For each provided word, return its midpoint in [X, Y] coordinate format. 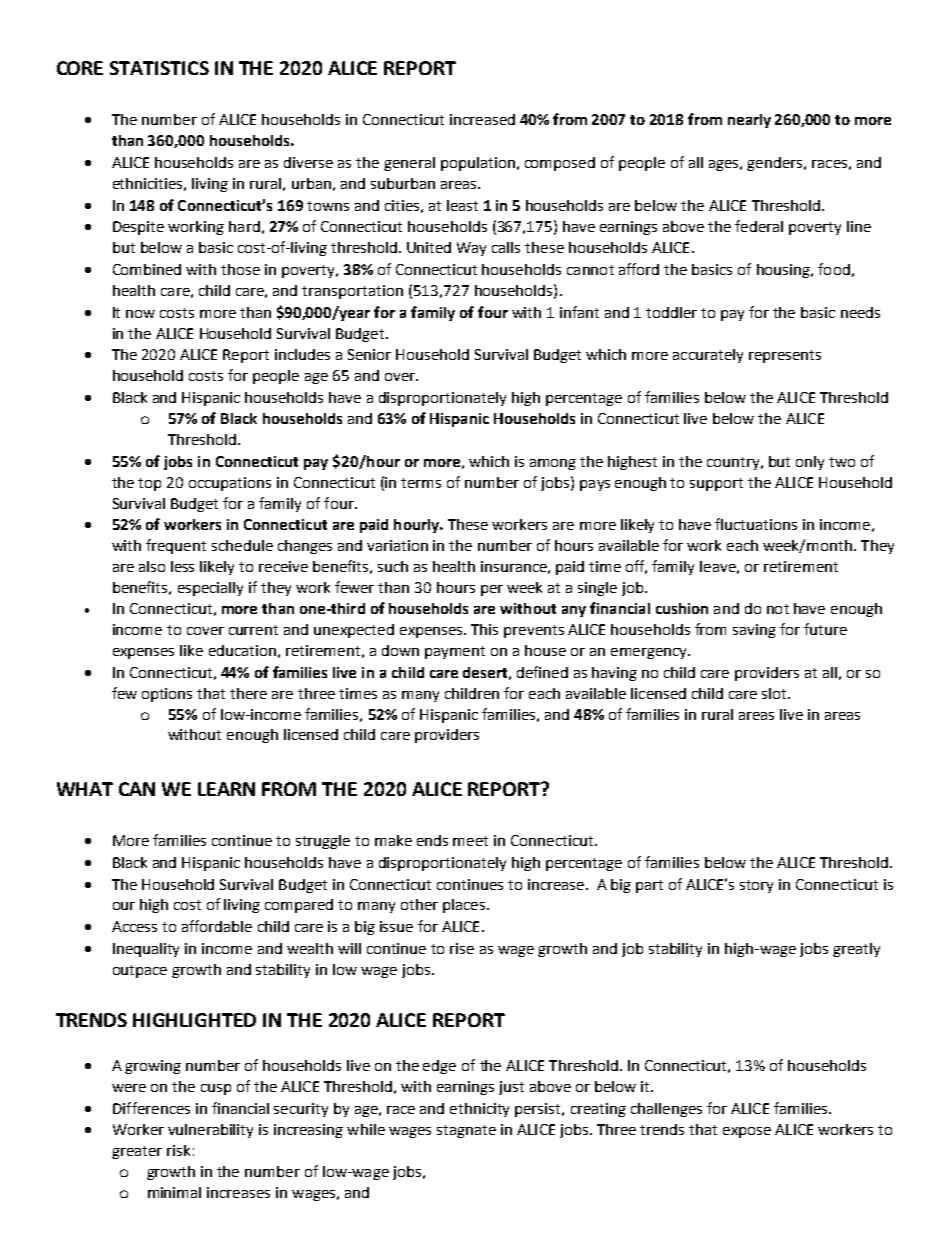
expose [747, 1132]
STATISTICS [159, 68]
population [478, 164]
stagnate [466, 1131]
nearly [749, 121]
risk [178, 1150]
